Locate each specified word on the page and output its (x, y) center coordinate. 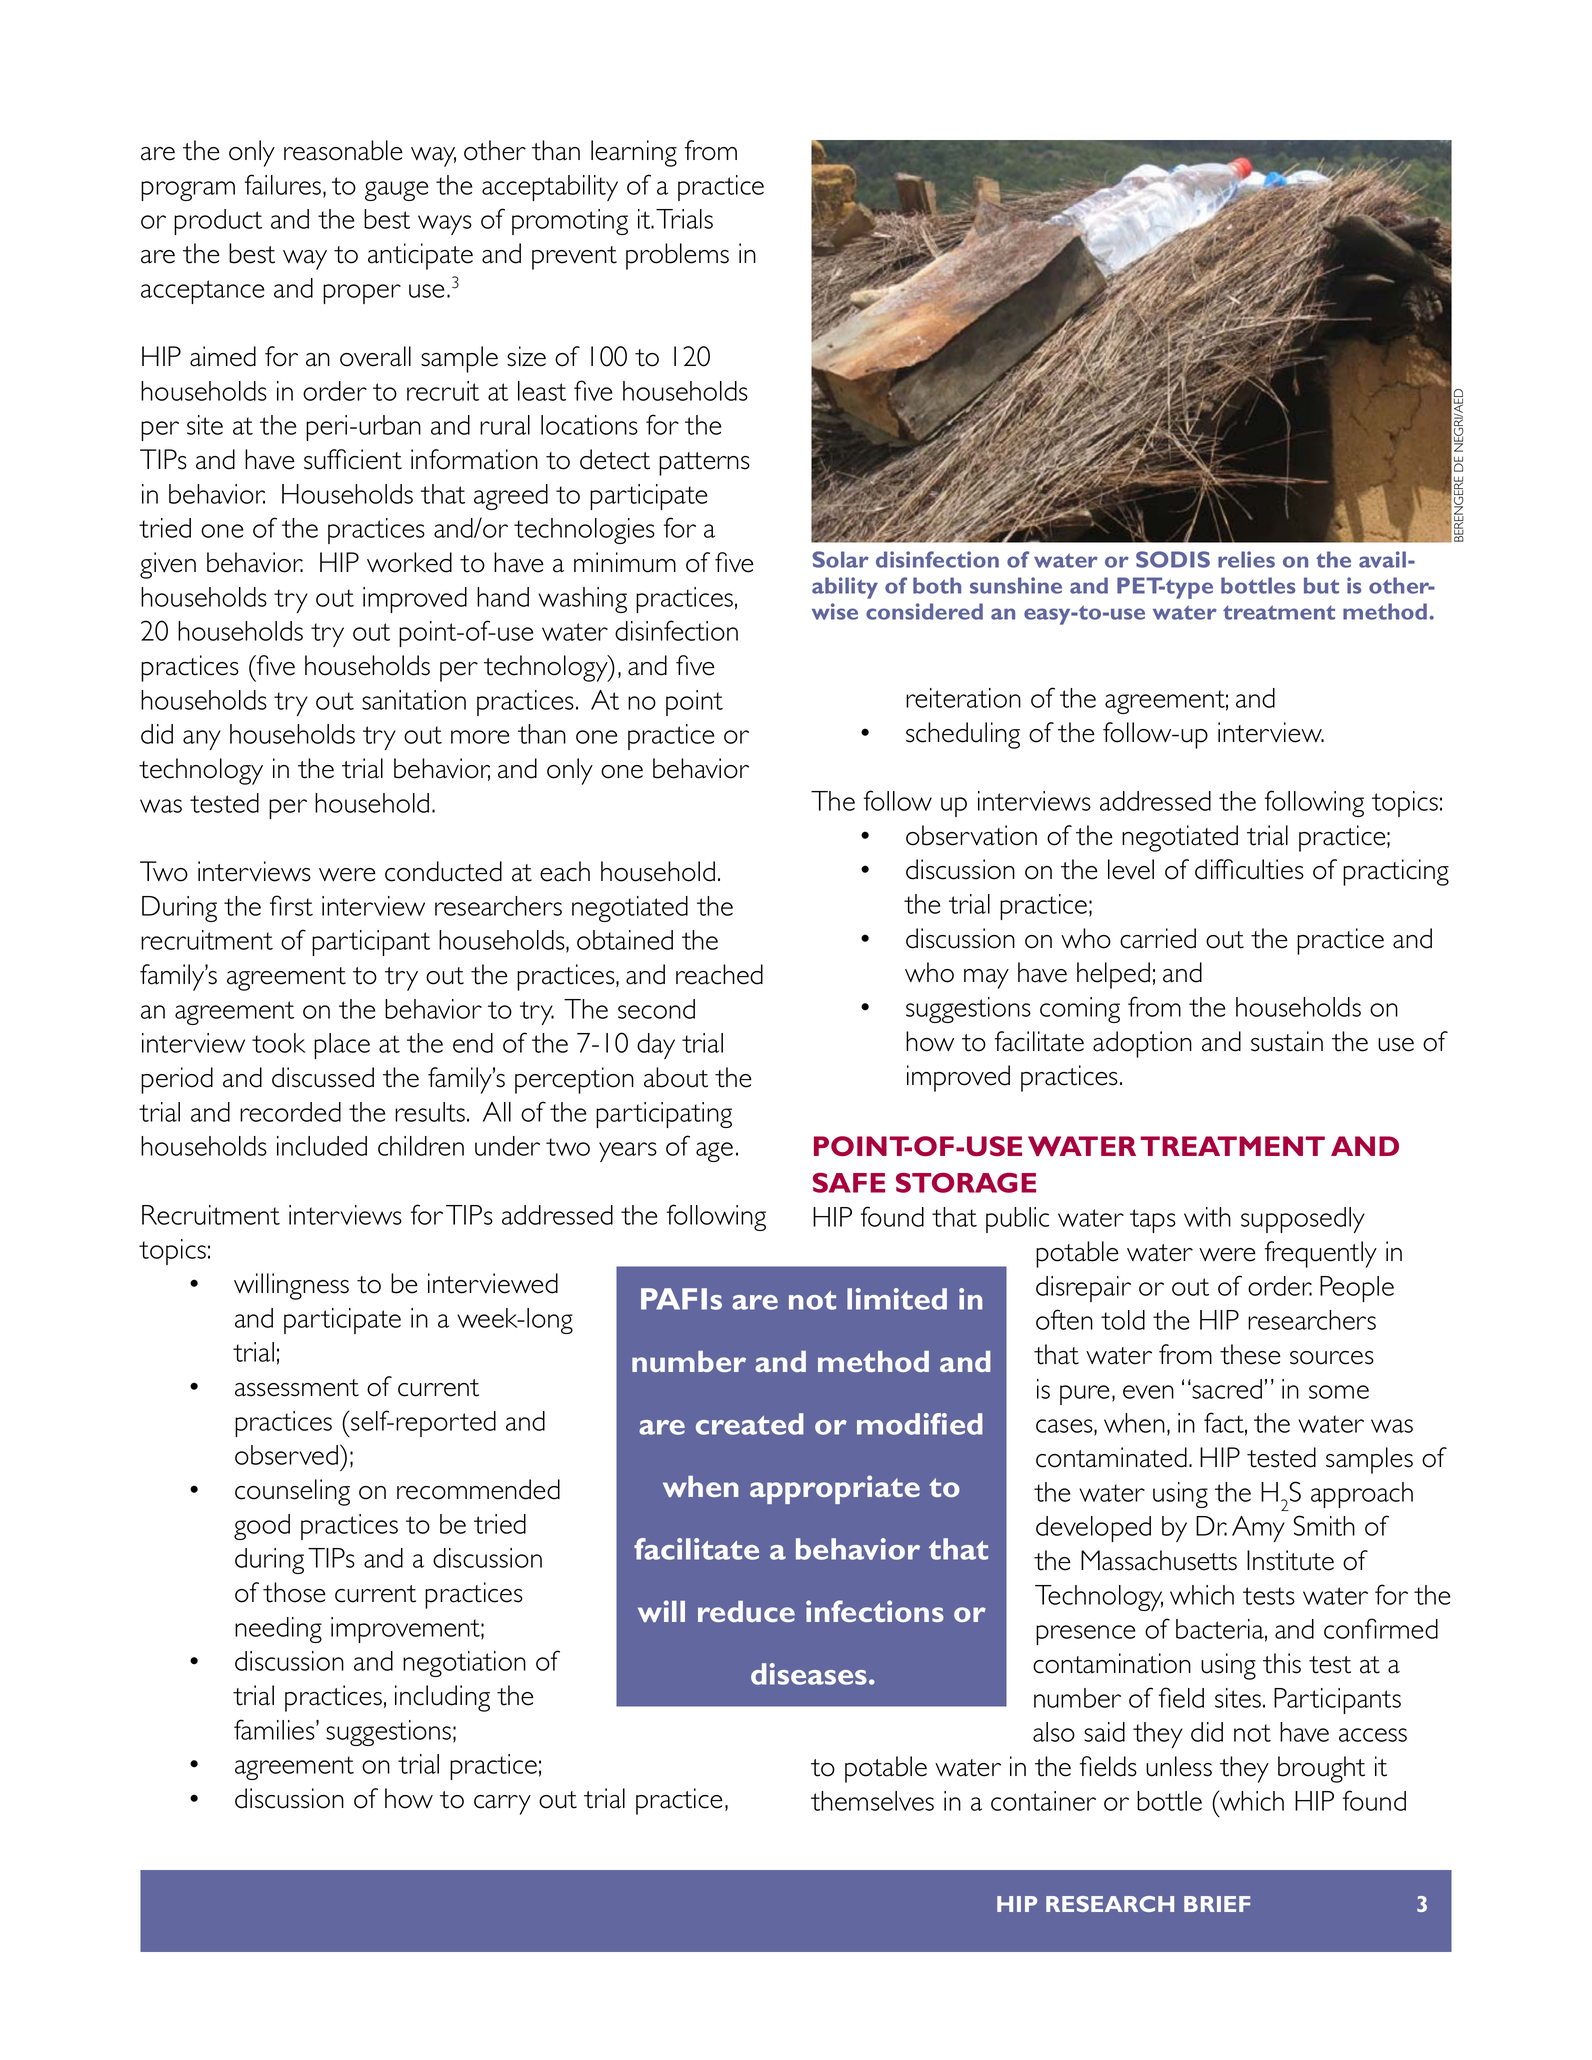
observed (286, 1455)
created (750, 1424)
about (676, 1077)
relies (1246, 559)
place (342, 1046)
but (1321, 585)
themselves (872, 1801)
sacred (1227, 1389)
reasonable (343, 150)
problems (677, 256)
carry (502, 1805)
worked (409, 562)
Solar (840, 559)
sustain (1287, 1041)
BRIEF (1217, 1904)
